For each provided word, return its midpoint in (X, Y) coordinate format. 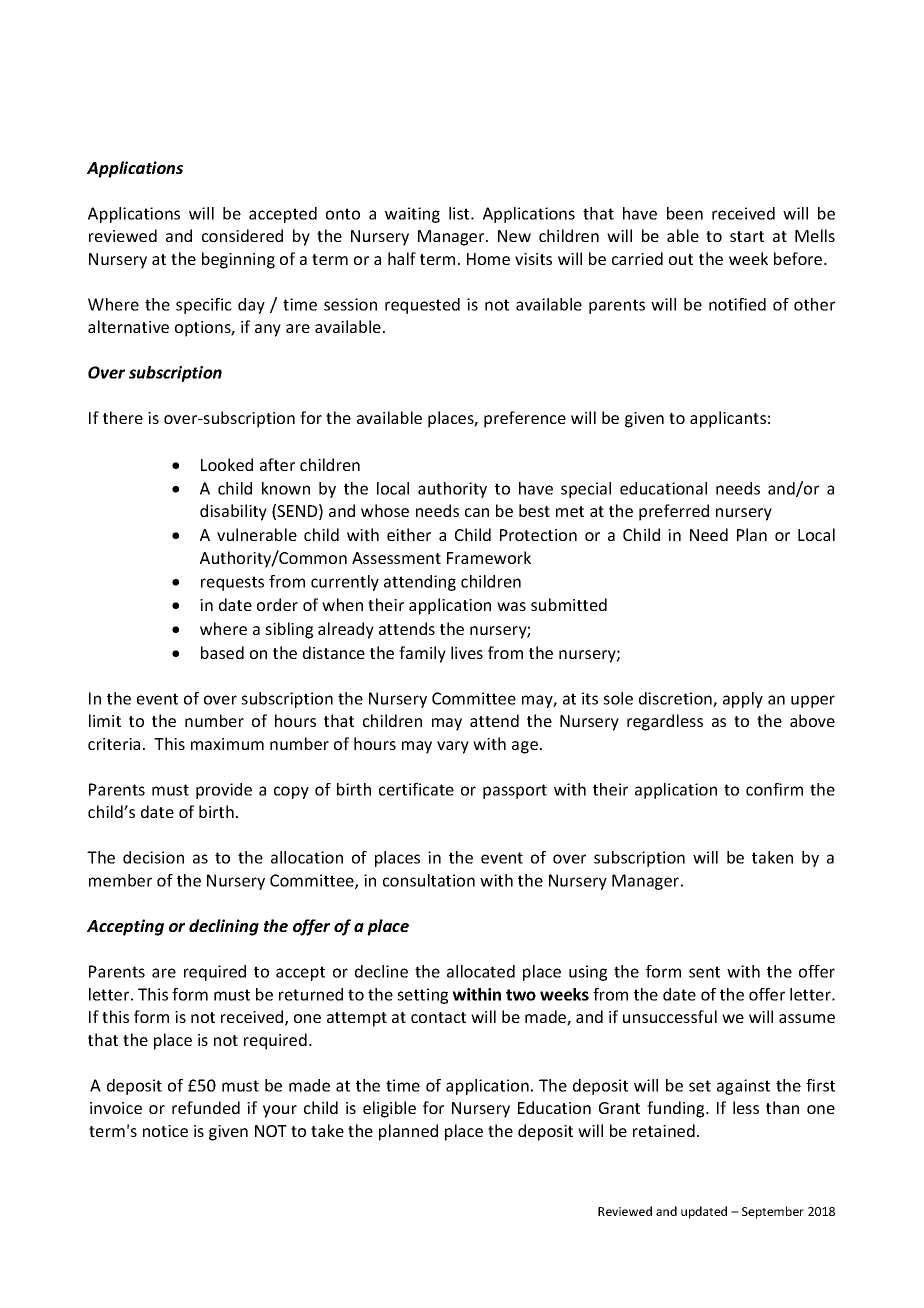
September (773, 1212)
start (747, 236)
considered (242, 235)
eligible (389, 1109)
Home (488, 259)
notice (165, 1131)
